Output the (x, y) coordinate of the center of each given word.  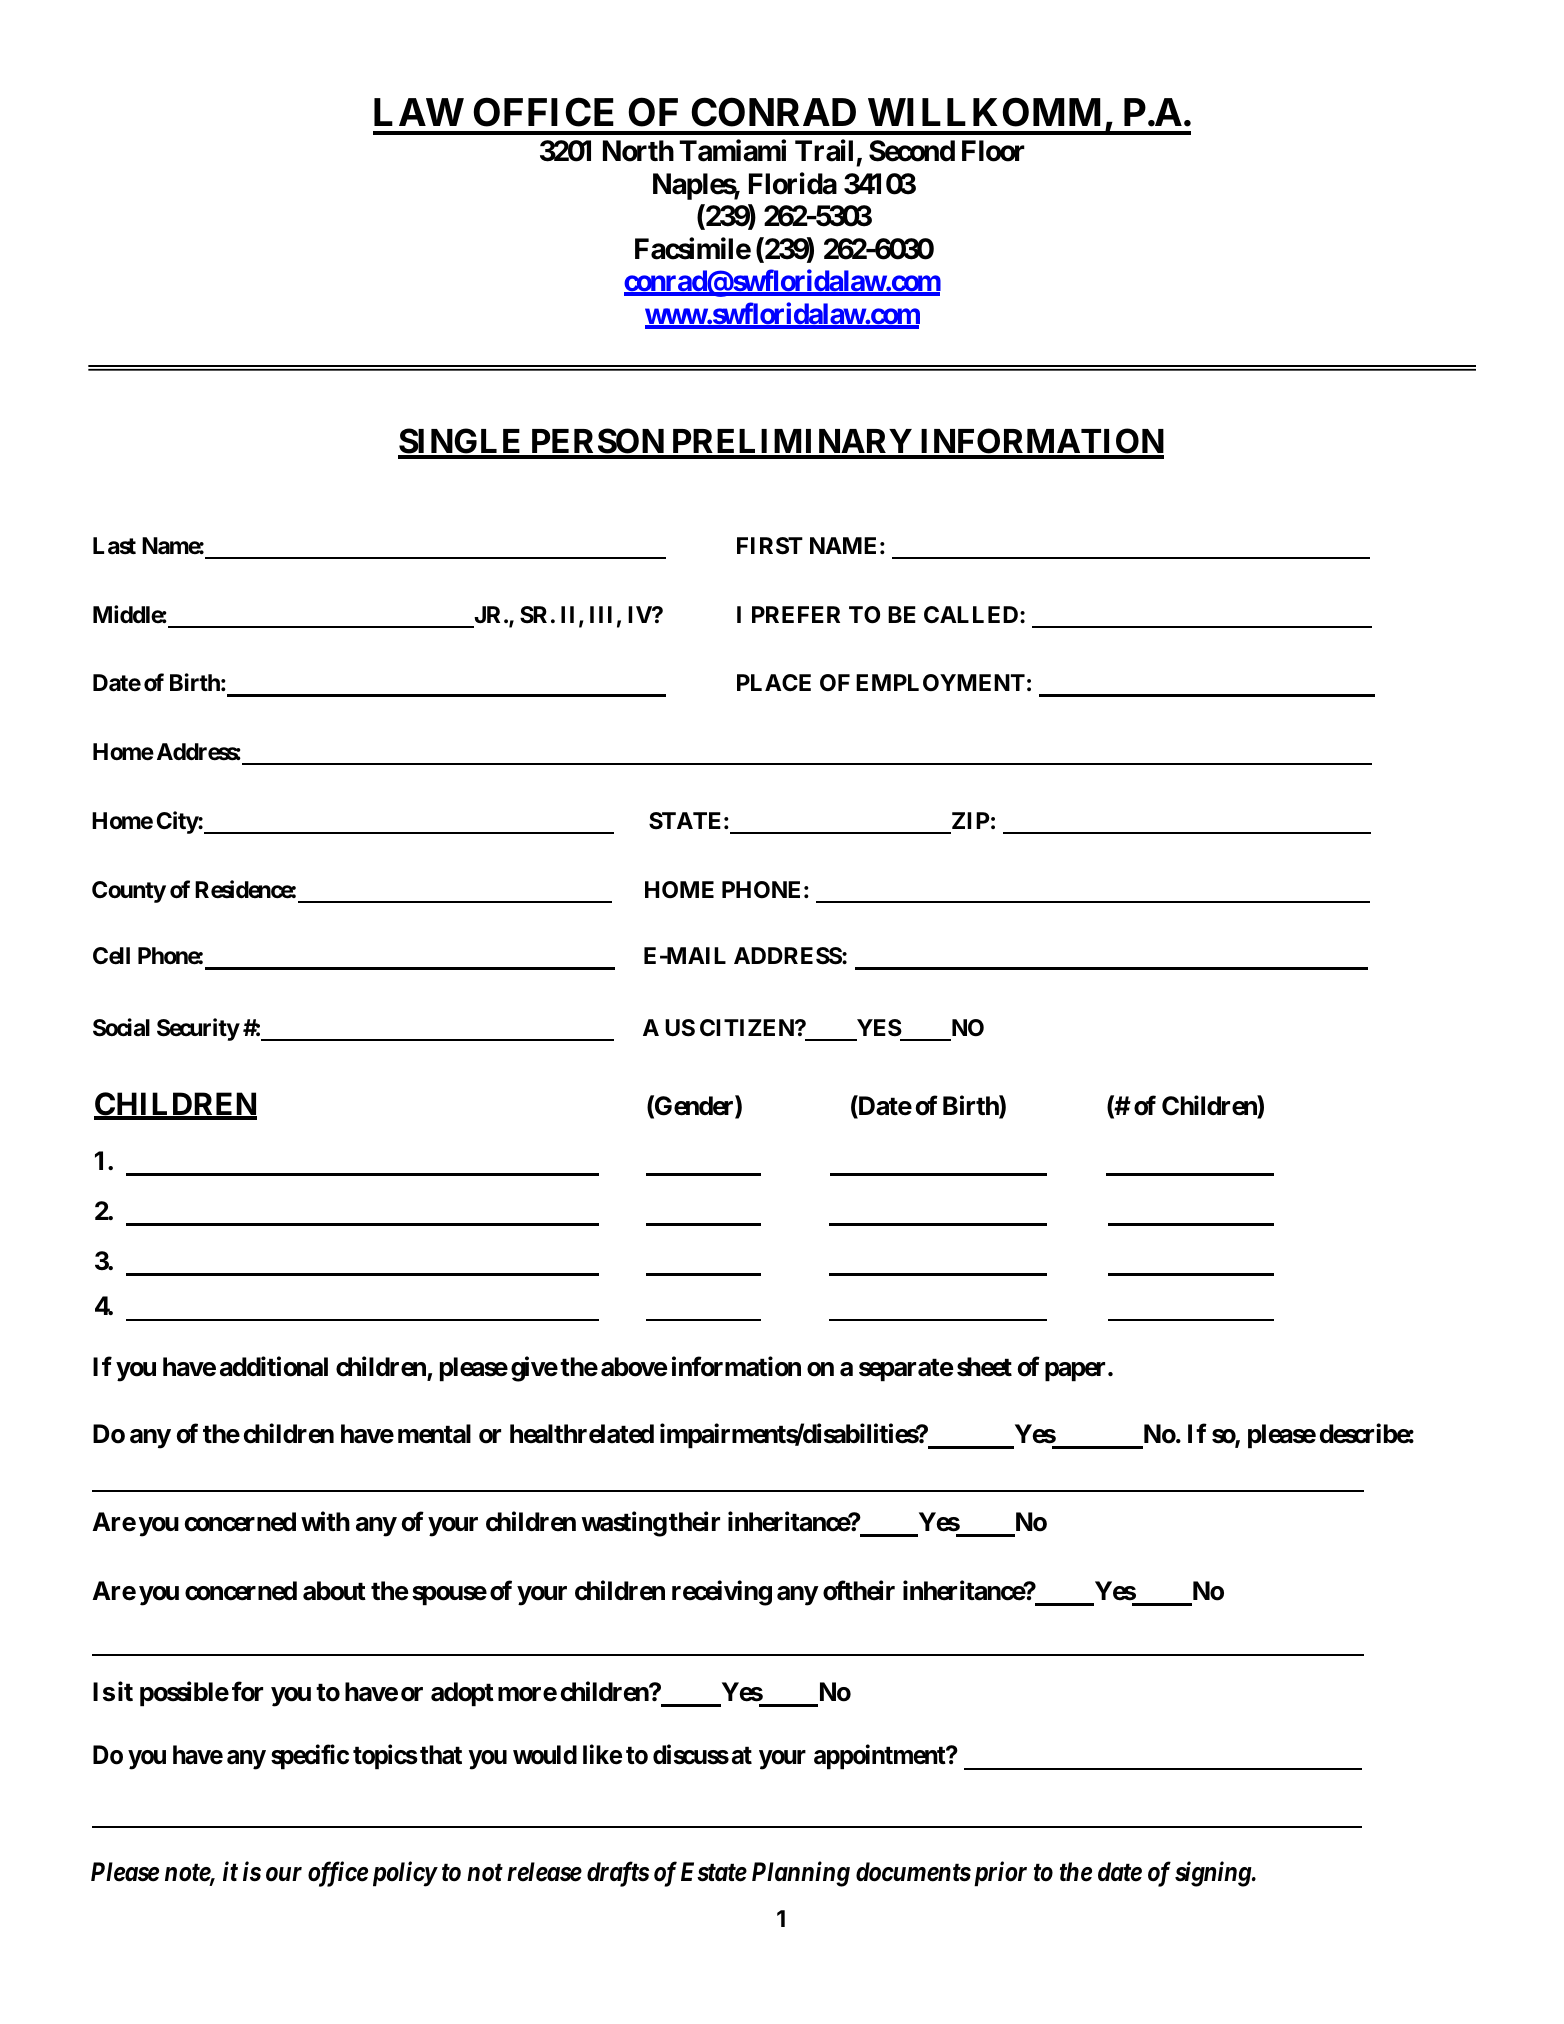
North (638, 151)
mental (434, 1434)
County (129, 892)
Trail (824, 151)
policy (405, 1874)
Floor (993, 151)
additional (274, 1367)
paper (1077, 1372)
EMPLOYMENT (940, 682)
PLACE (774, 682)
